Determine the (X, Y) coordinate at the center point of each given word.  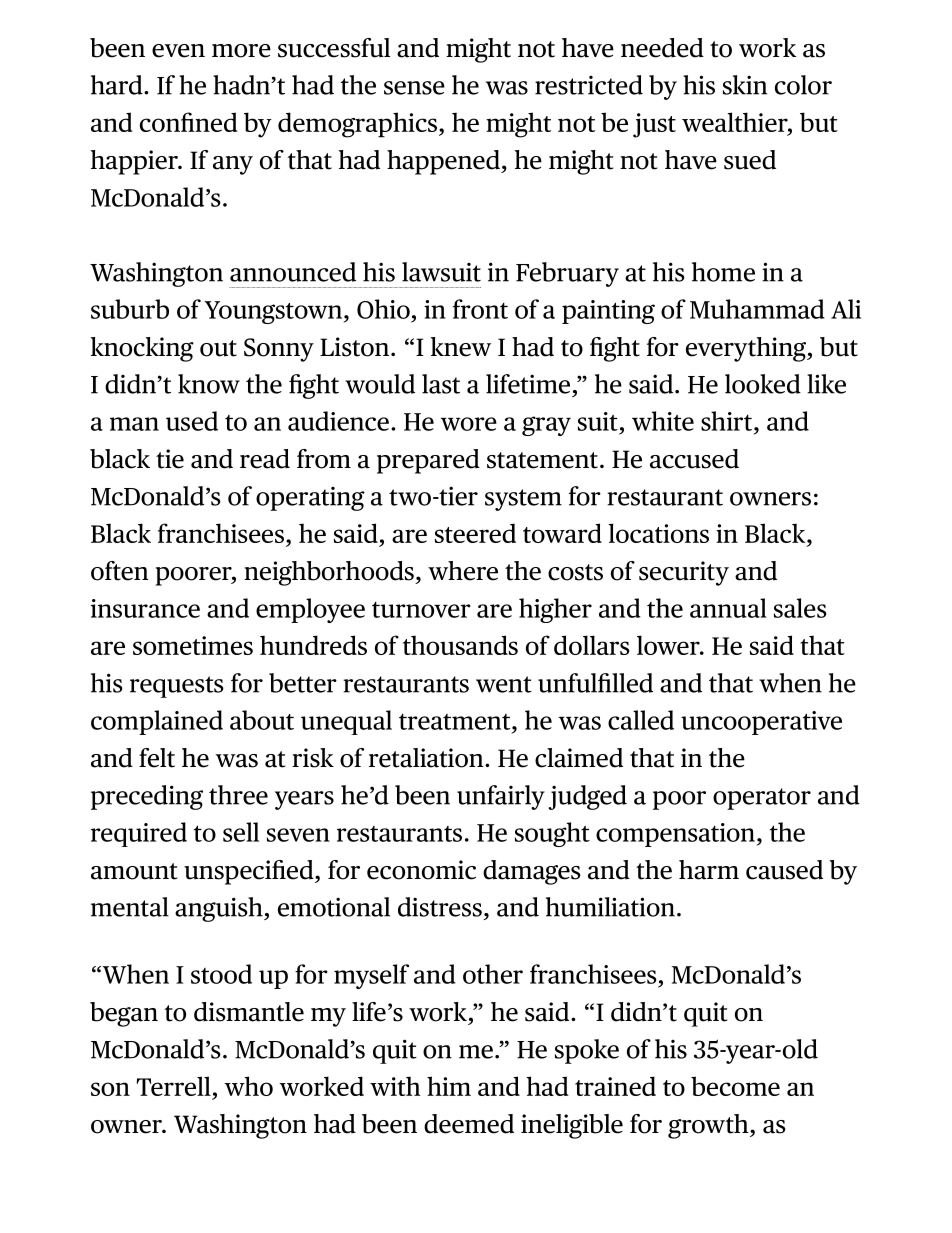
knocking (142, 349)
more (241, 51)
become (735, 1086)
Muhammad (757, 309)
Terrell (174, 1086)
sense (414, 88)
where (463, 571)
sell (241, 832)
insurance (145, 608)
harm (709, 870)
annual (728, 608)
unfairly (501, 797)
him (449, 1086)
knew (461, 347)
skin (745, 85)
